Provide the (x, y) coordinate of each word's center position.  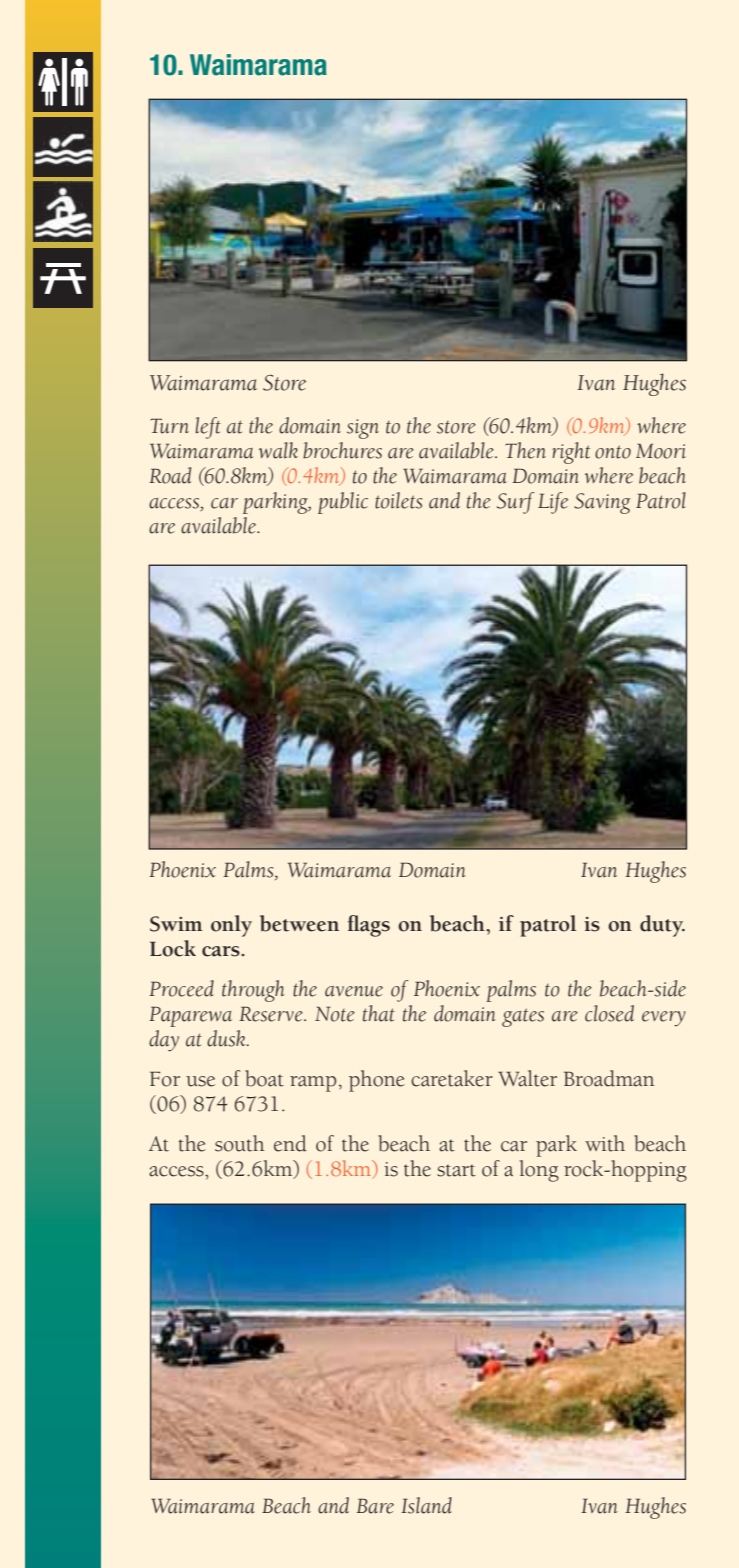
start (456, 1170)
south (240, 1143)
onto (613, 452)
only (231, 926)
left (208, 428)
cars (222, 951)
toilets (398, 500)
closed (609, 1013)
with (605, 1143)
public (343, 503)
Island (426, 1505)
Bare (375, 1506)
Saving (602, 503)
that (379, 1013)
